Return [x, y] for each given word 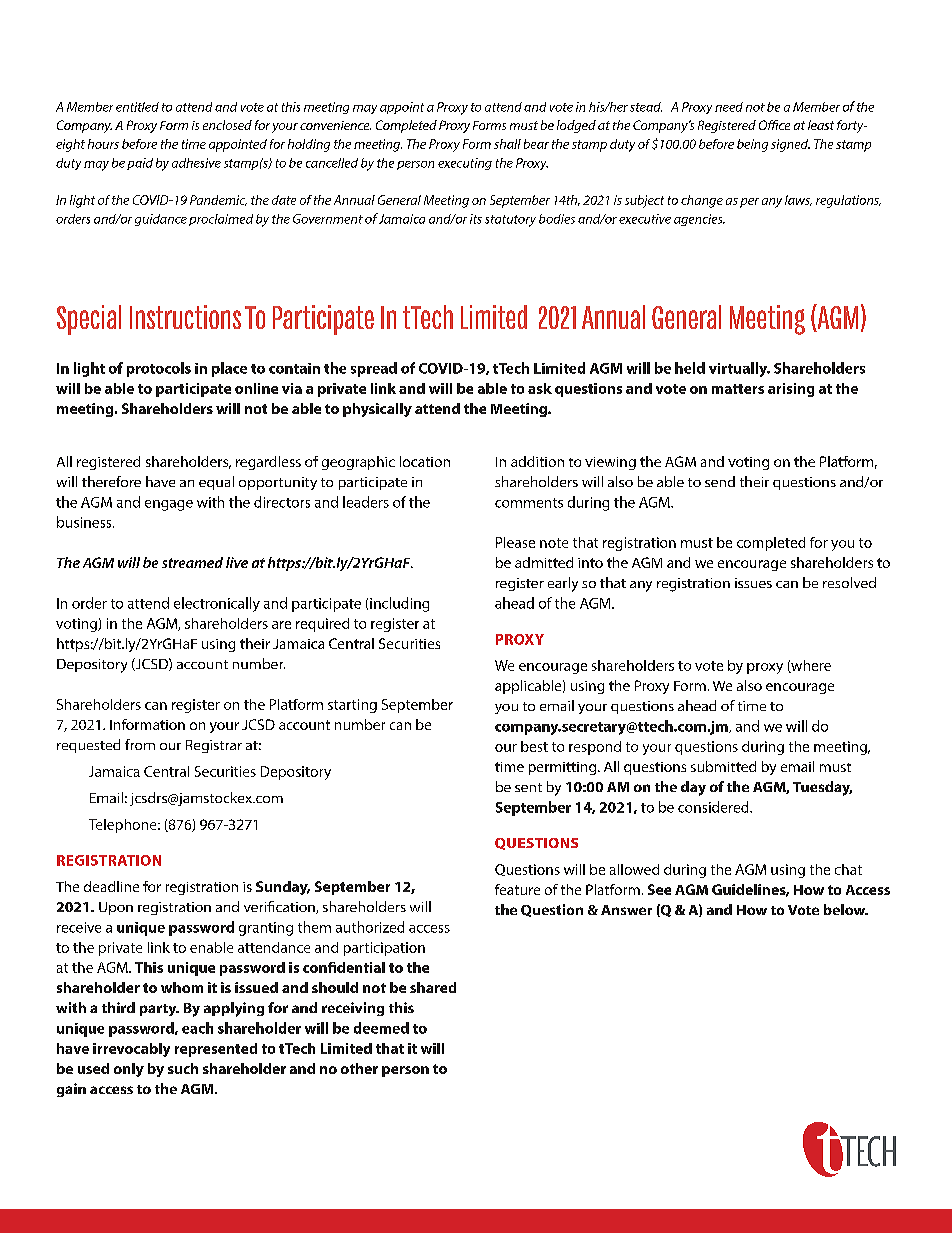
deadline [111, 886]
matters [738, 389]
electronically [217, 604]
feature [517, 889]
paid [140, 164]
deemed [381, 1028]
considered [714, 807]
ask [540, 388]
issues [753, 583]
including [399, 604]
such [183, 1068]
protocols [159, 369]
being [752, 145]
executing [465, 164]
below [846, 909]
